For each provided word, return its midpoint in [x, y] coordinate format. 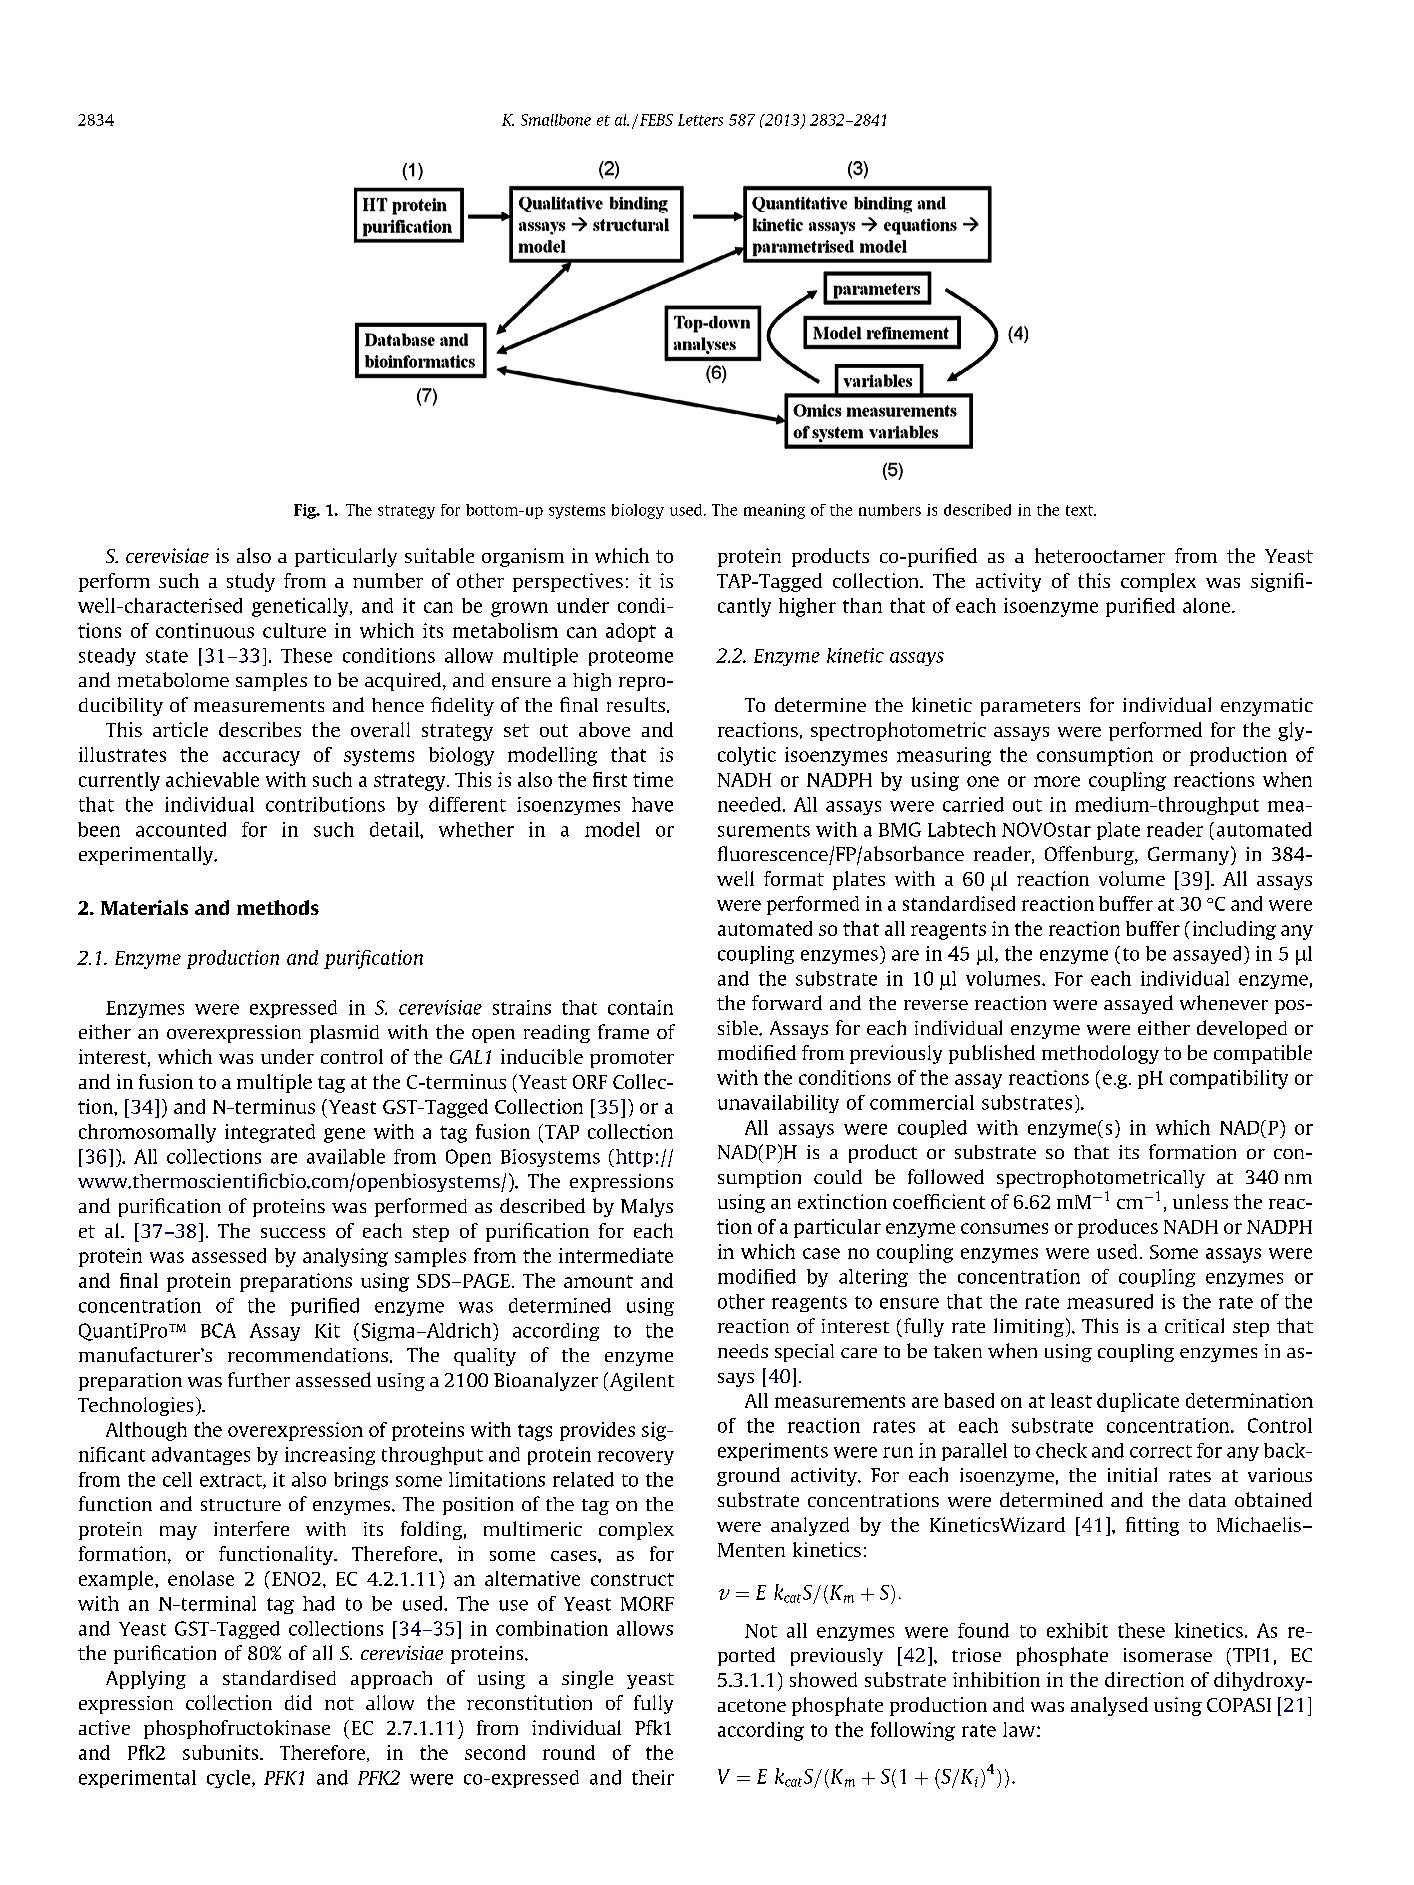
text [1080, 510]
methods [278, 907]
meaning [774, 511]
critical [1194, 1325]
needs [743, 1351]
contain [640, 1007]
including [1234, 930]
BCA [218, 1330]
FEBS [656, 120]
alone [1208, 605]
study [251, 582]
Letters [700, 120]
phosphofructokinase [237, 1729]
